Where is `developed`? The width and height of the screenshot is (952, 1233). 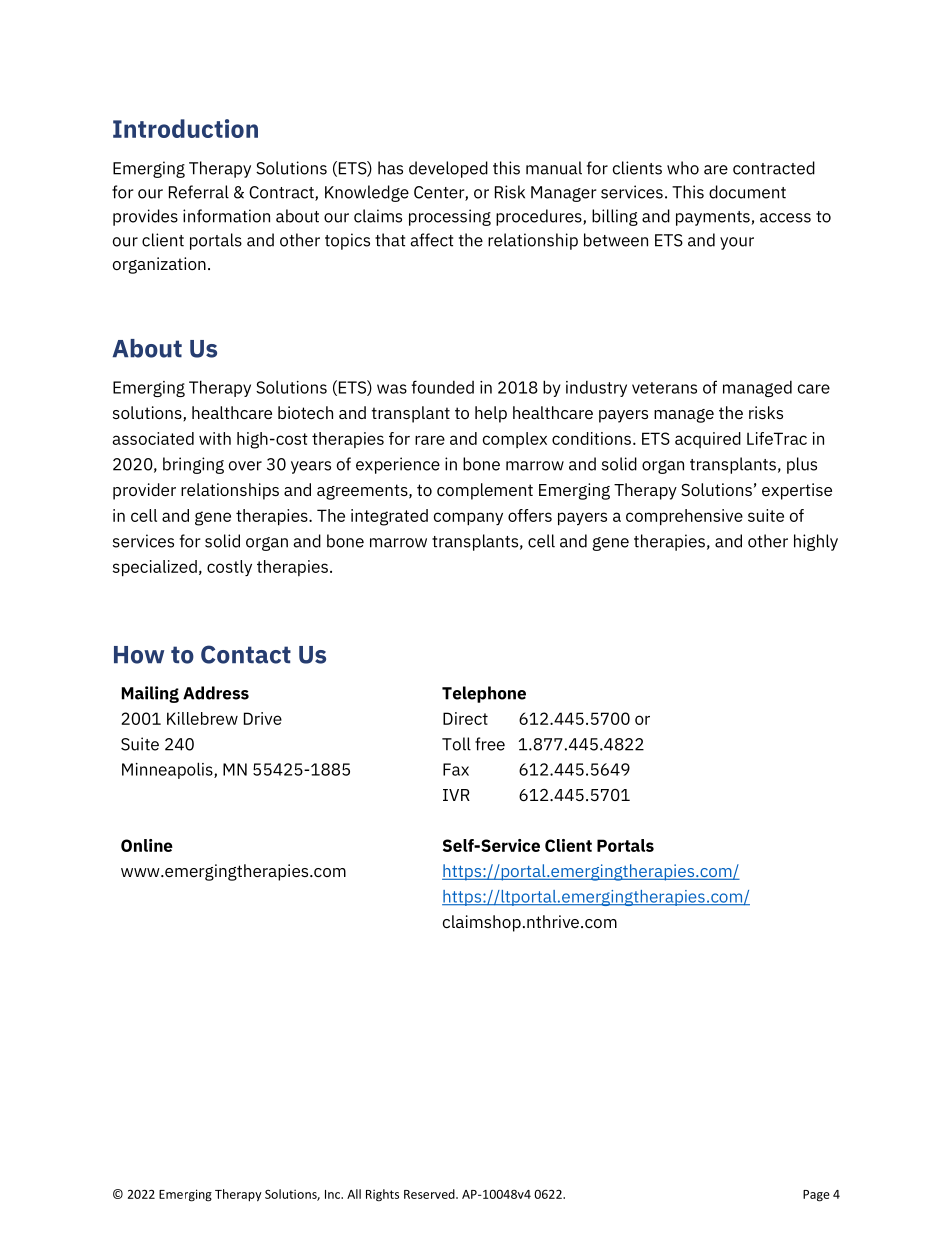 developed is located at coordinates (448, 169).
